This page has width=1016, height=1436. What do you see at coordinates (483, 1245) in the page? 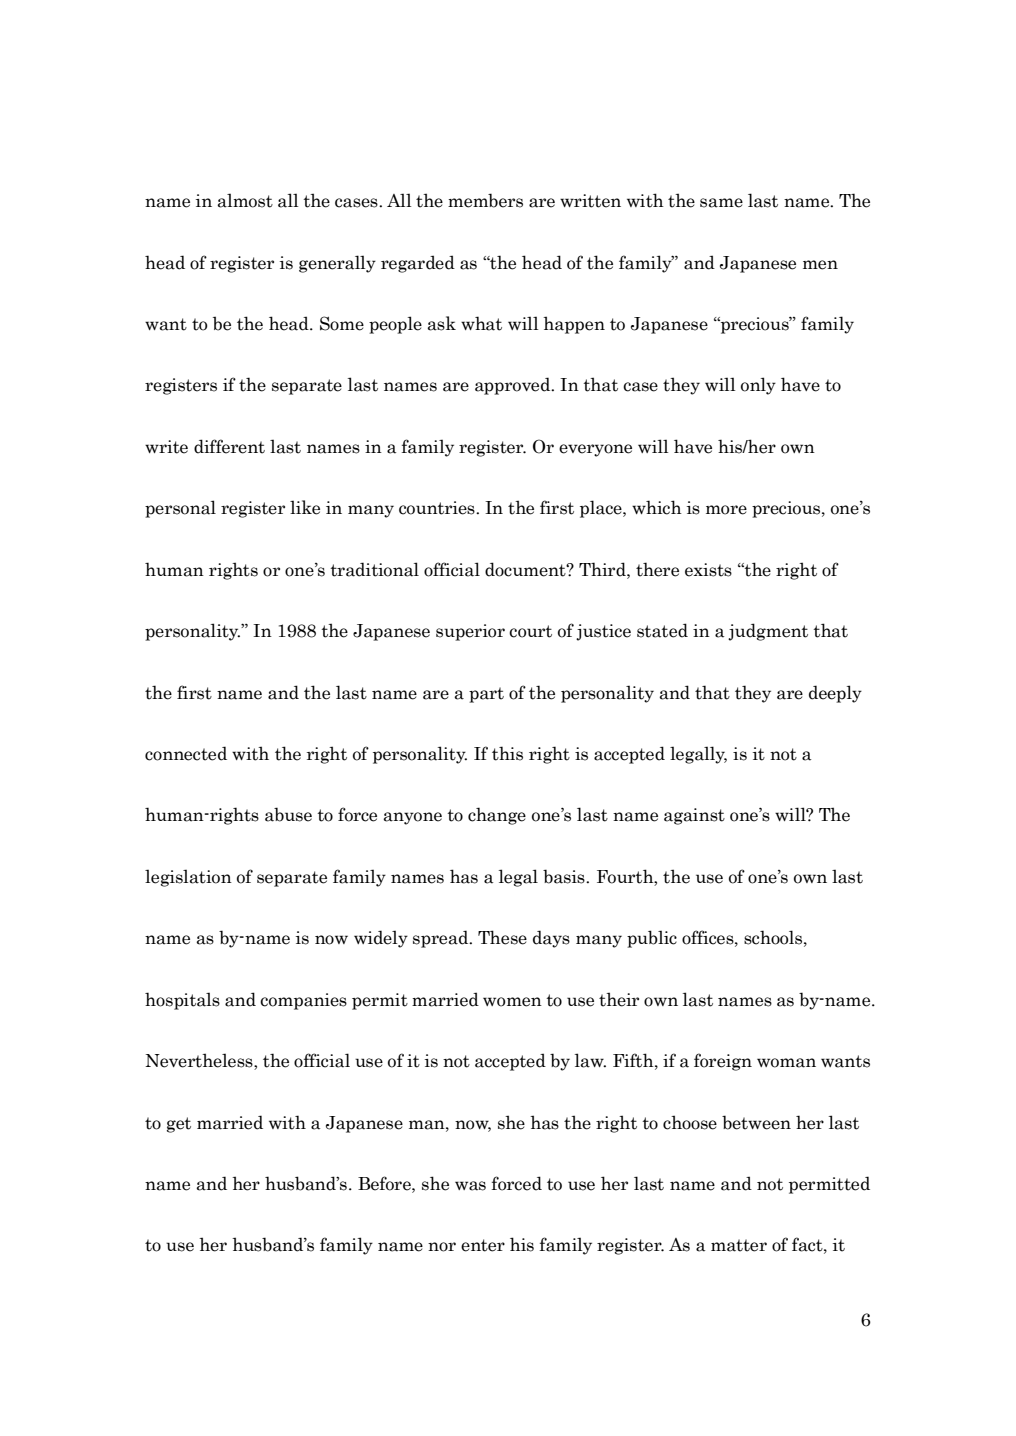
I see `enter` at bounding box center [483, 1245].
